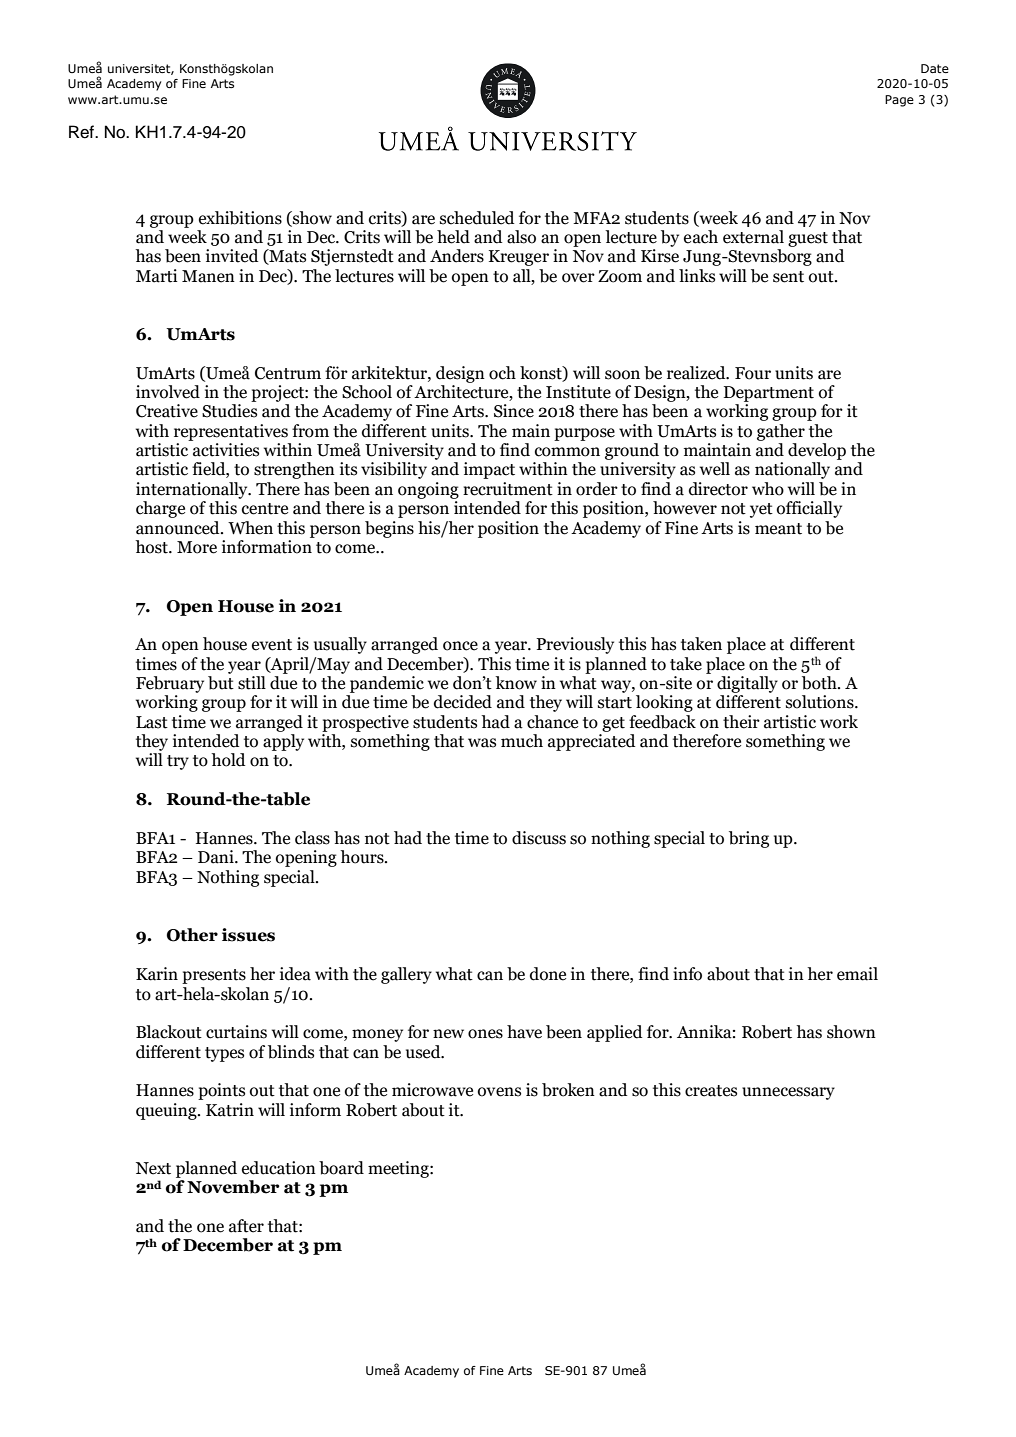 Image resolution: width=1016 pixels, height=1437 pixels. I want to click on Previously, so click(575, 645).
